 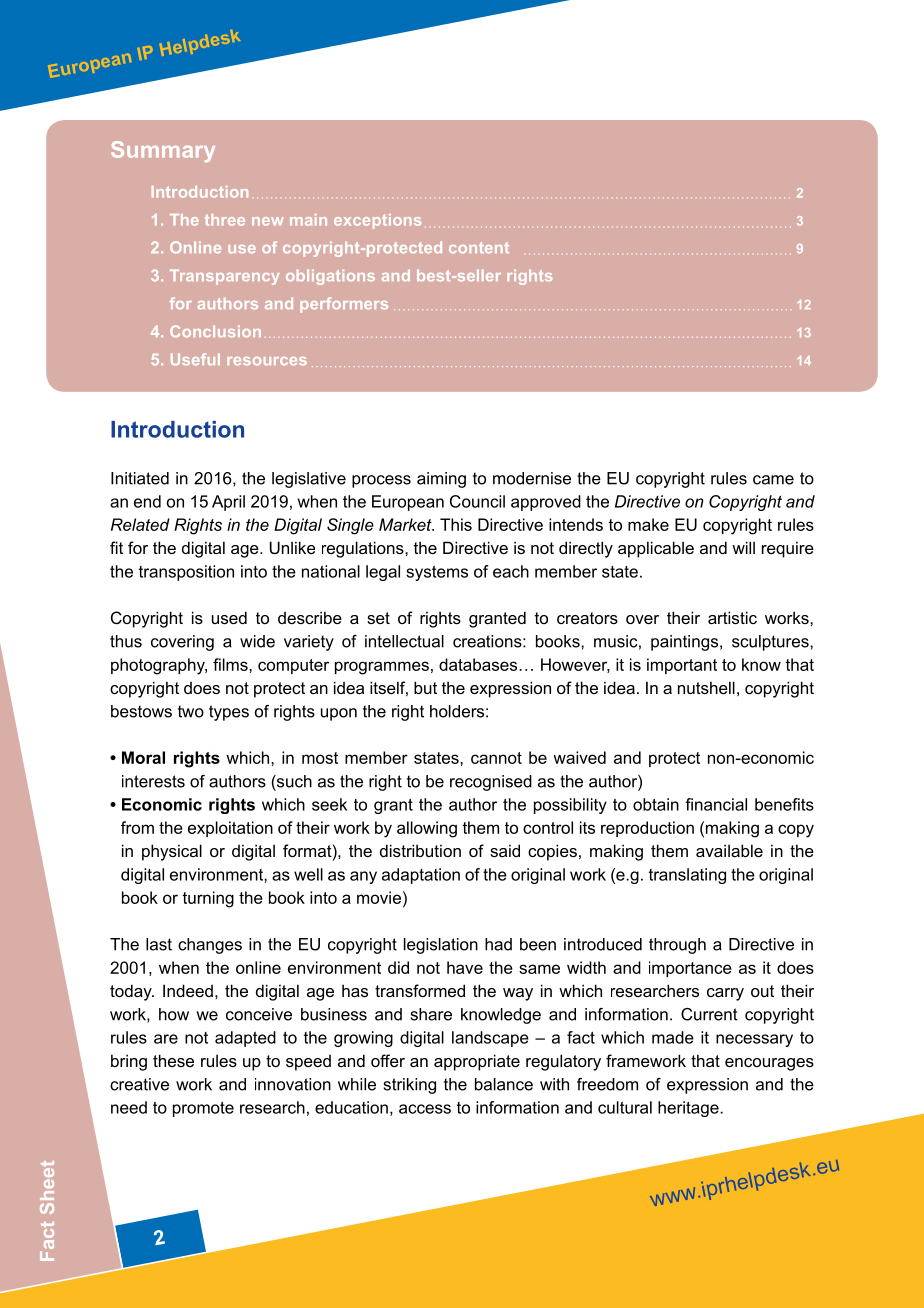 I want to click on promote, so click(x=203, y=1109).
